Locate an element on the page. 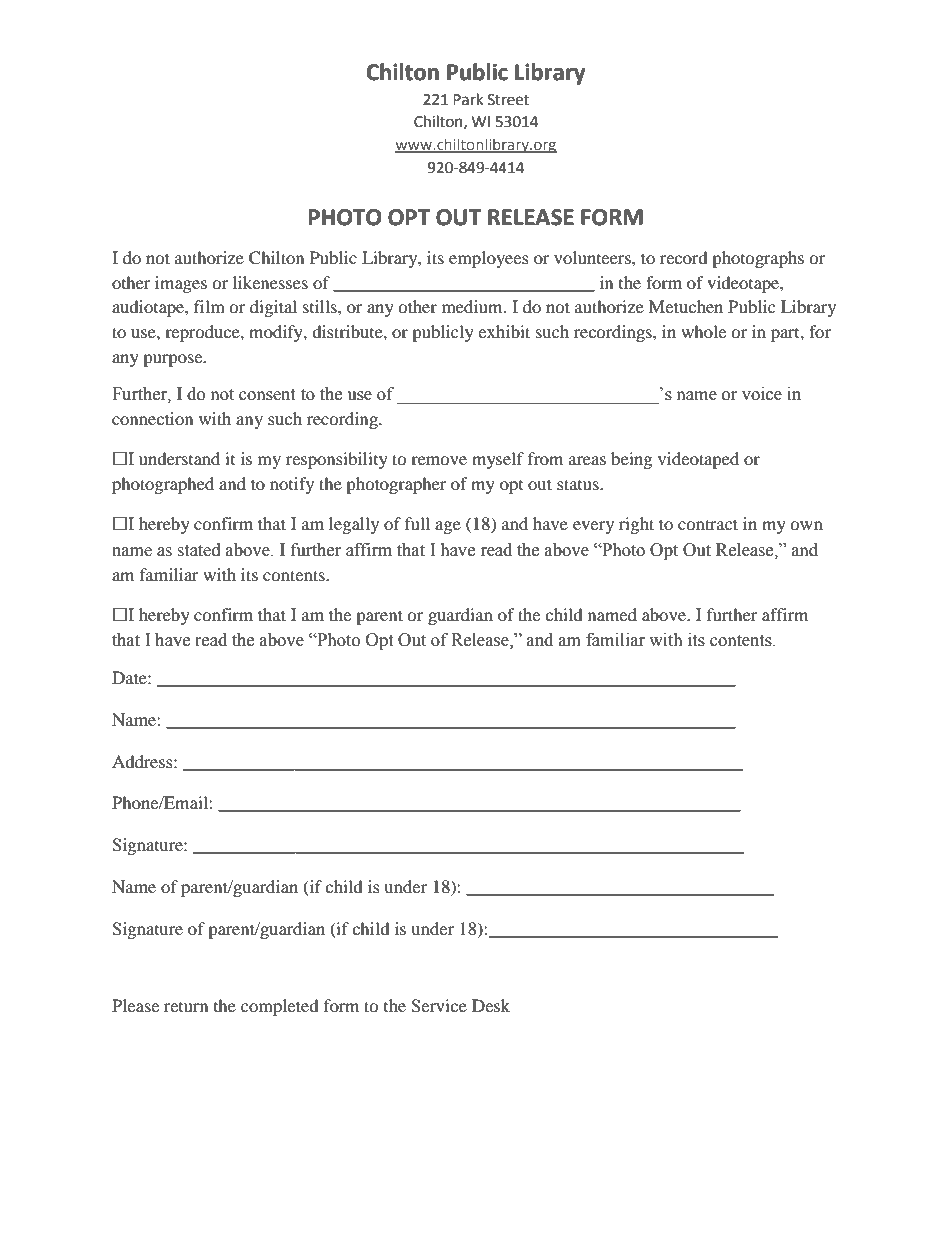 Image resolution: width=952 pixels, height=1233 pixels. completed is located at coordinates (280, 1007).
